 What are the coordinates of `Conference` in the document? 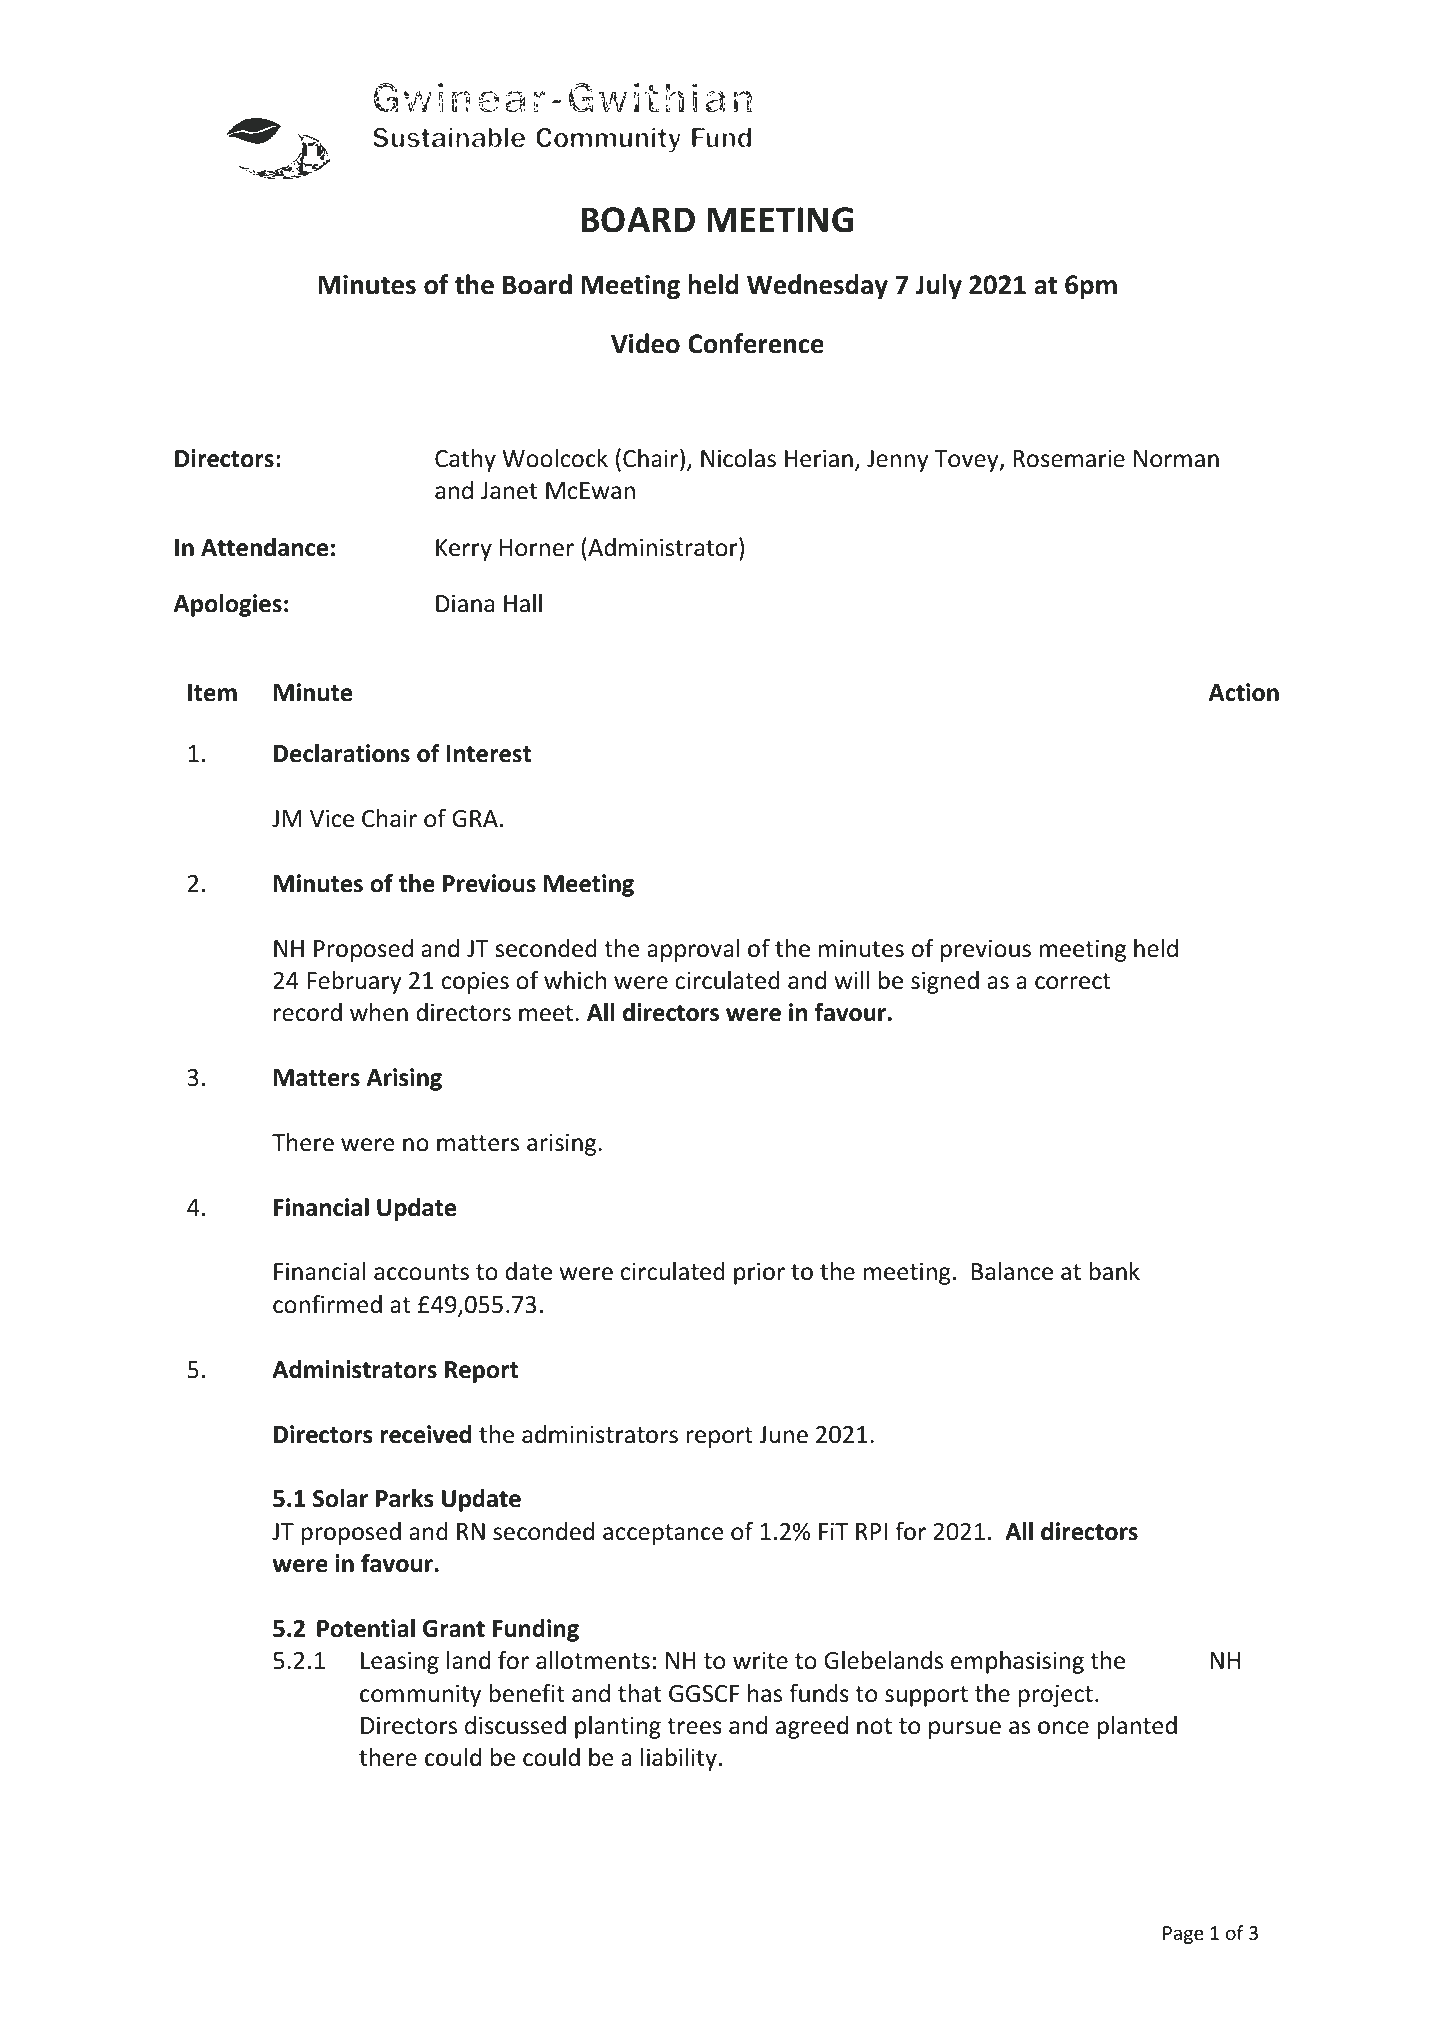 It's located at (756, 343).
